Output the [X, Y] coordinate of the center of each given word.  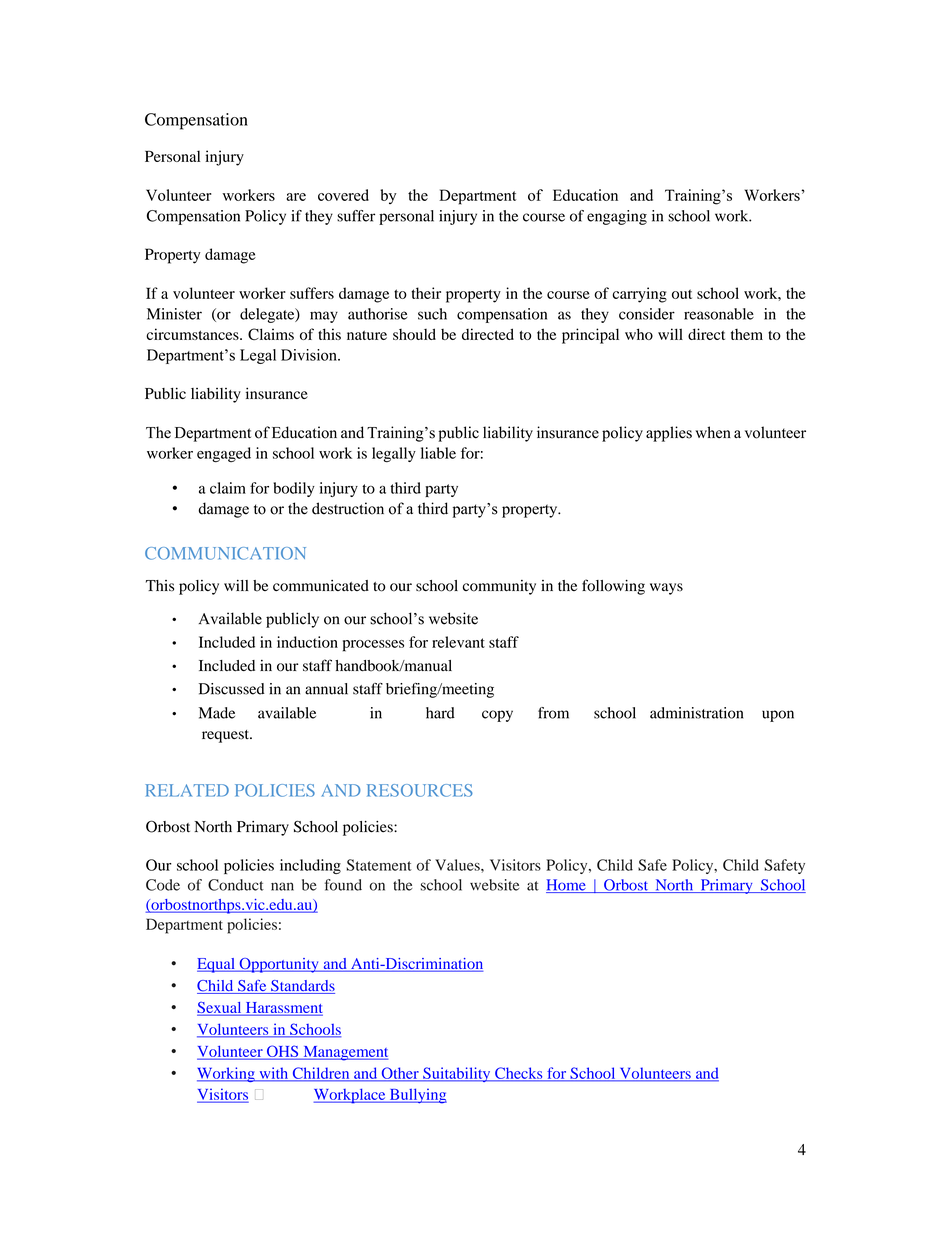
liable [438, 453]
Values [458, 865]
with [274, 1074]
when [713, 432]
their [426, 293]
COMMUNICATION [225, 553]
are [296, 197]
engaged [224, 454]
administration [696, 713]
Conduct [236, 885]
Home [567, 886]
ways [666, 589]
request [226, 736]
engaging [617, 217]
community [499, 587]
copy [497, 716]
